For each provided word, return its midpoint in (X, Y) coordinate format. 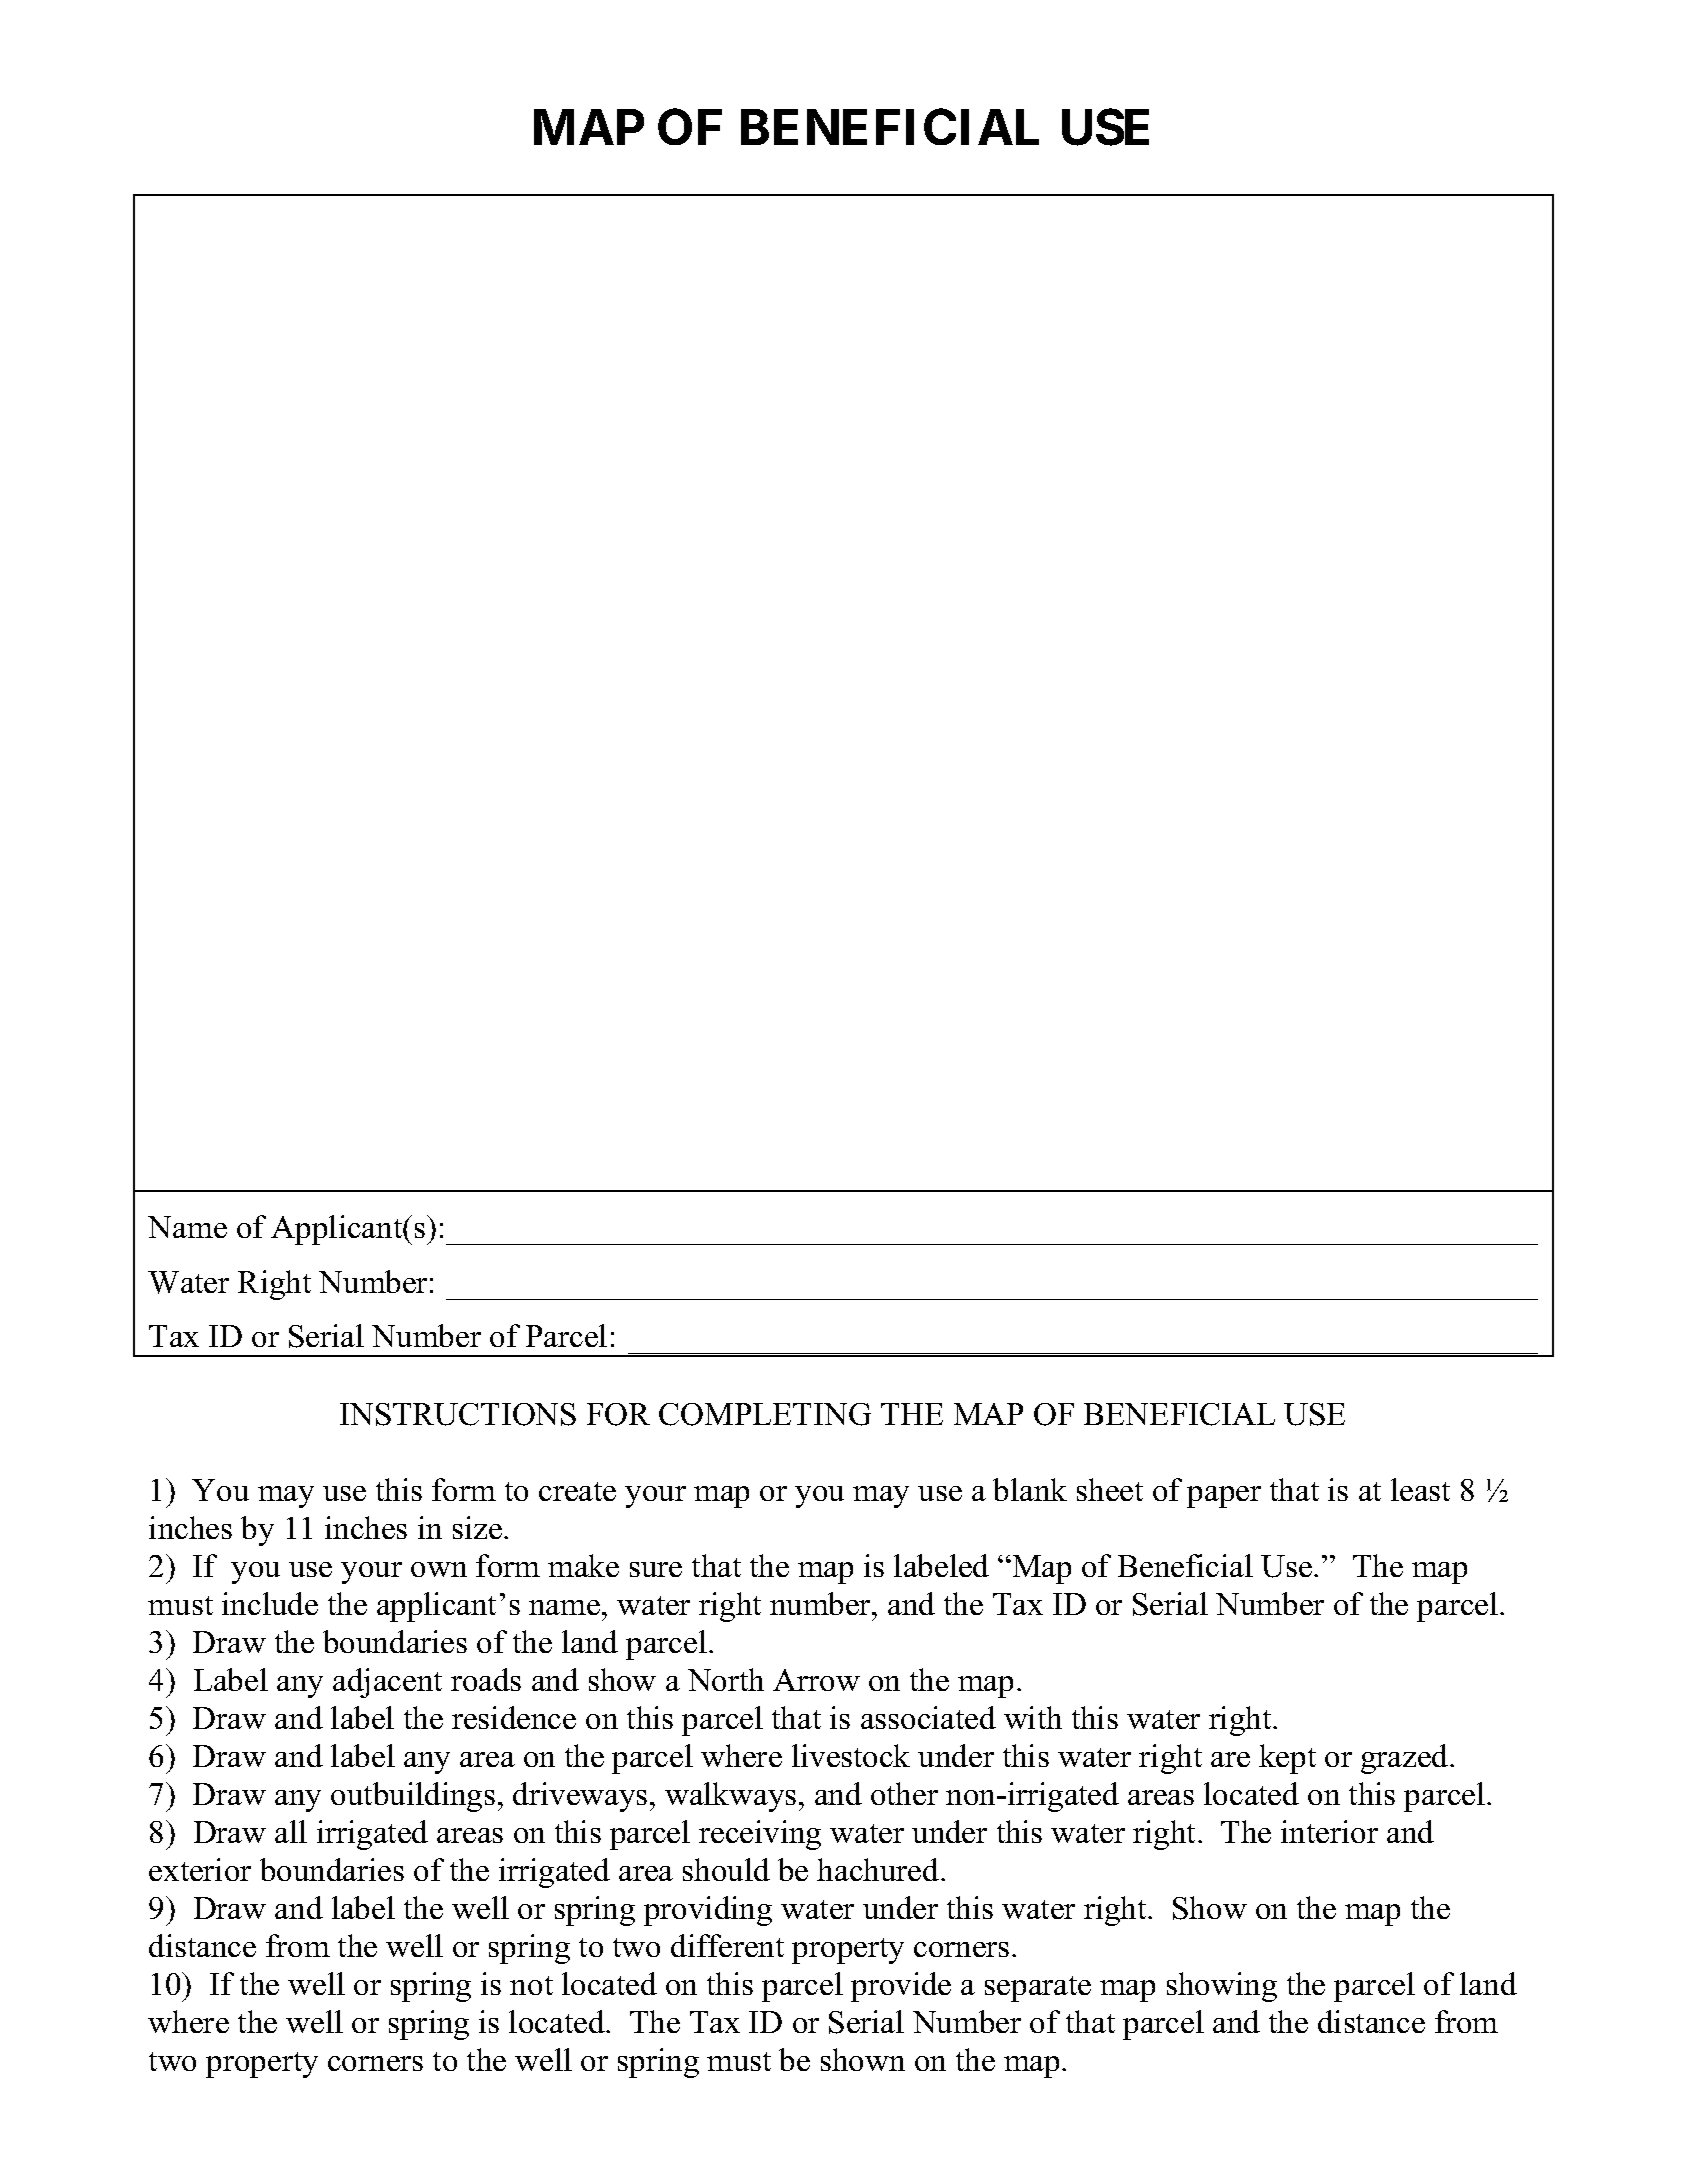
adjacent (387, 1683)
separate (1038, 1989)
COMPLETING (765, 1414)
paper (1224, 1497)
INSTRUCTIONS (458, 1414)
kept (1287, 1759)
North (726, 1679)
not (531, 1985)
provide (901, 1987)
